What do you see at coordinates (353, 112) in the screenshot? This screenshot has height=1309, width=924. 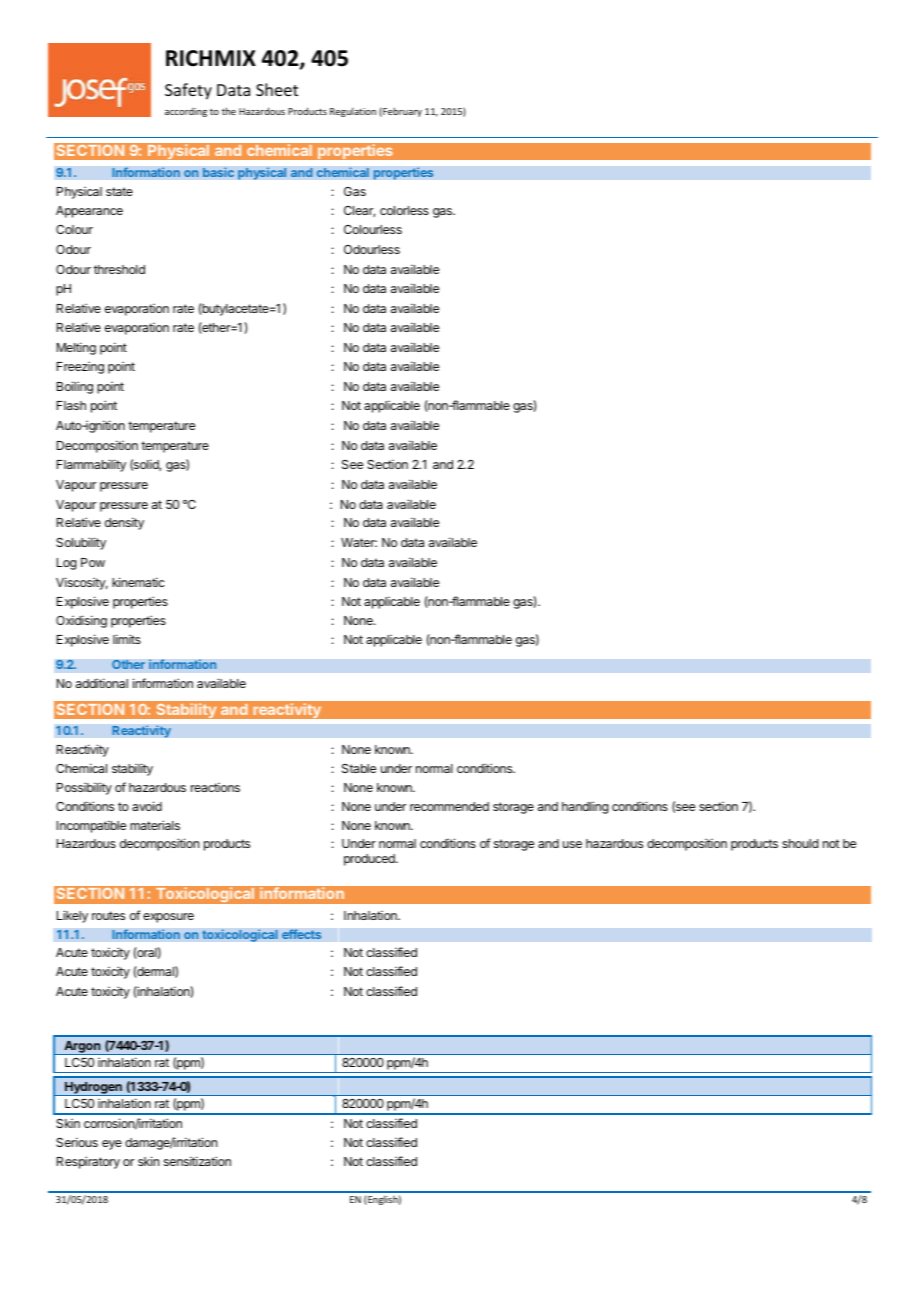 I see `Regulation` at bounding box center [353, 112].
